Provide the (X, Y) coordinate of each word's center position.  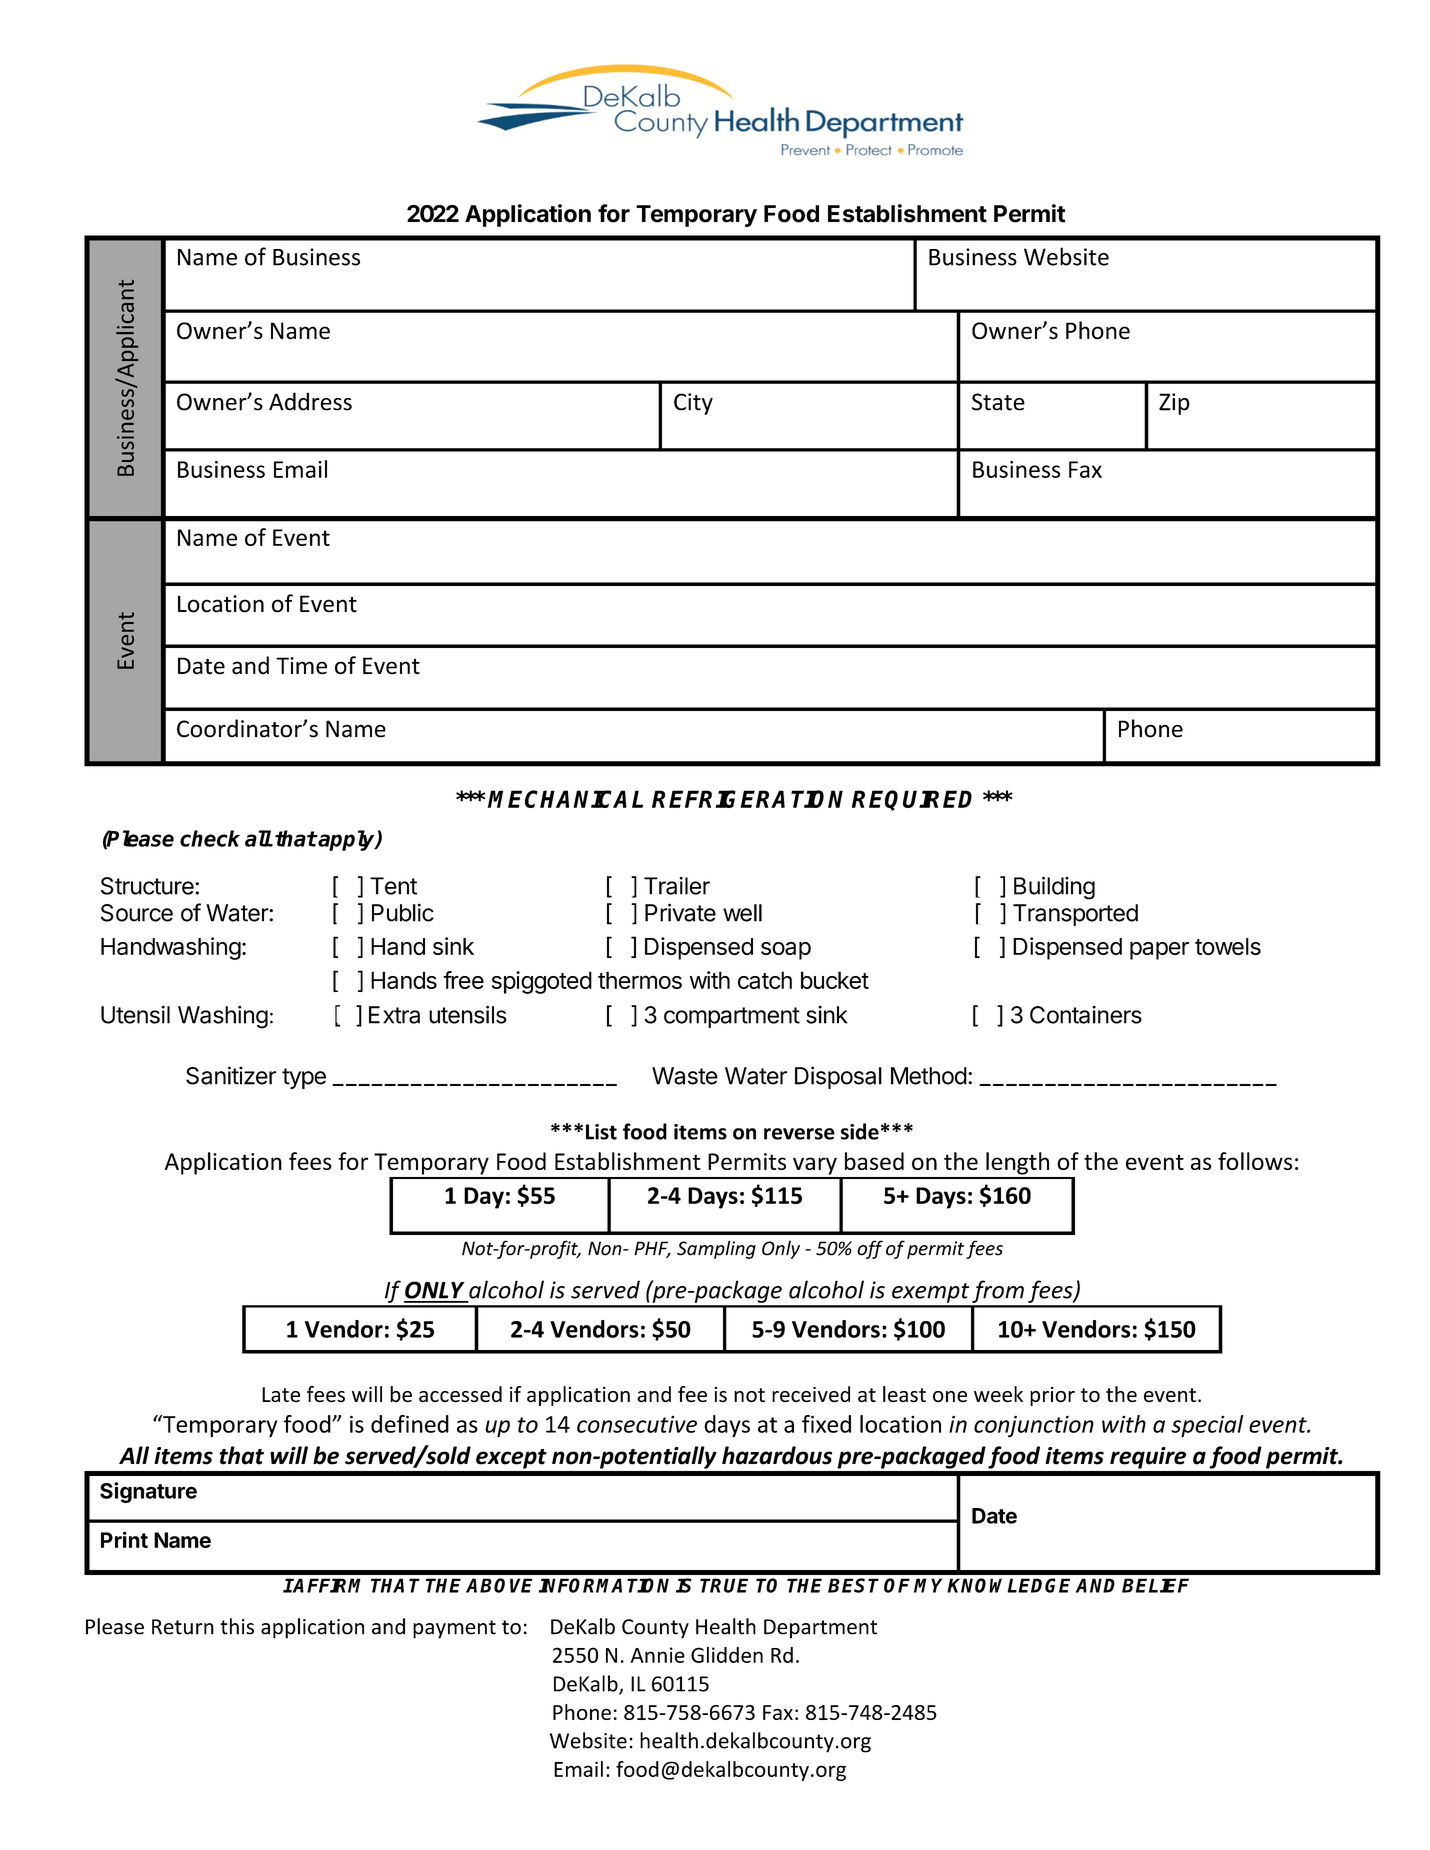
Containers (1086, 1014)
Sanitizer (231, 1075)
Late (281, 1395)
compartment (732, 1017)
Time (301, 666)
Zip (1174, 404)
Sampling (716, 1249)
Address (310, 401)
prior (1052, 1396)
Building (1054, 888)
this (237, 1626)
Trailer (677, 886)
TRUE (724, 1585)
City (693, 404)
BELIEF (1155, 1585)
